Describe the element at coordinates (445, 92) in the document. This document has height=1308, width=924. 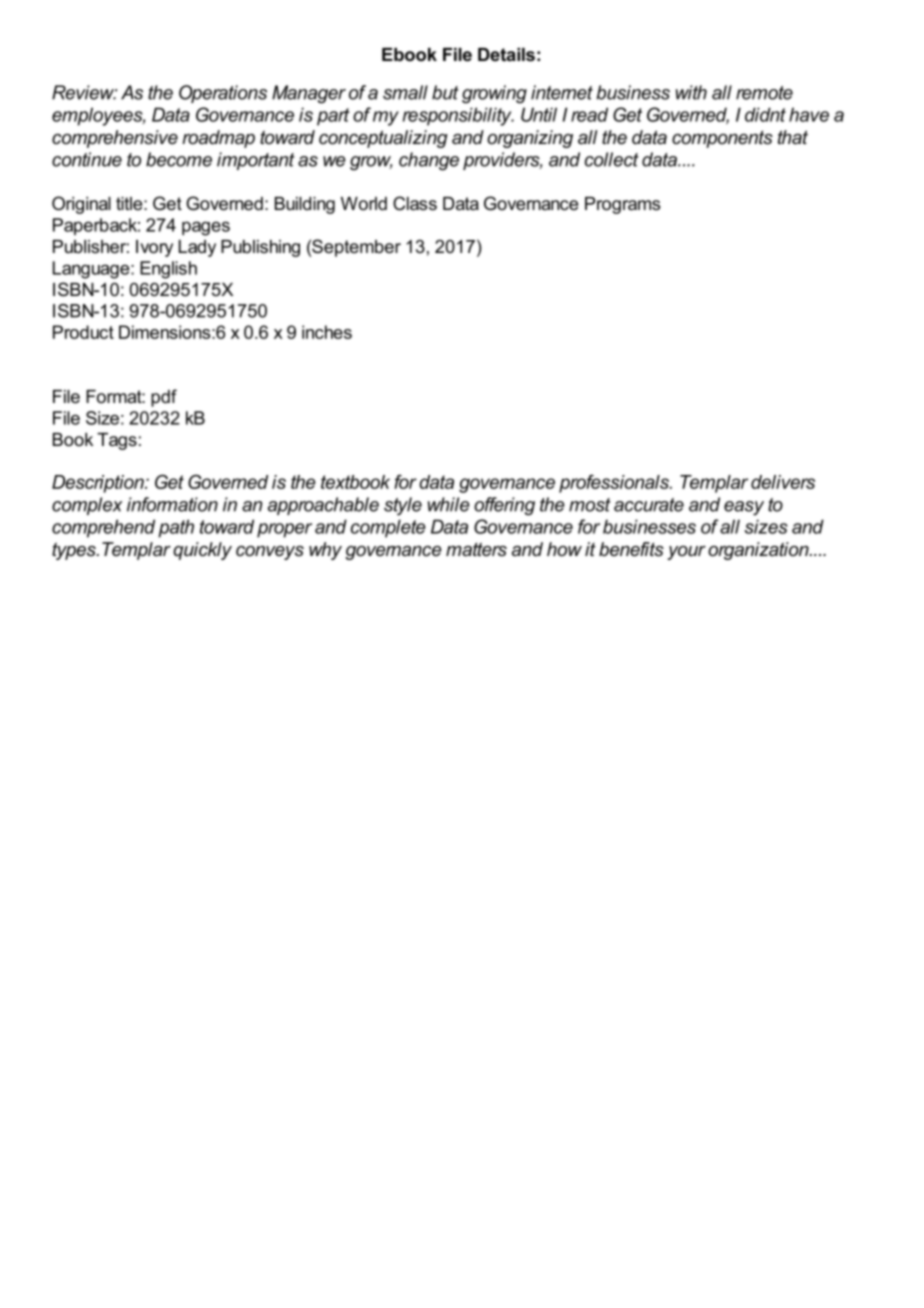
I see `but` at that location.
